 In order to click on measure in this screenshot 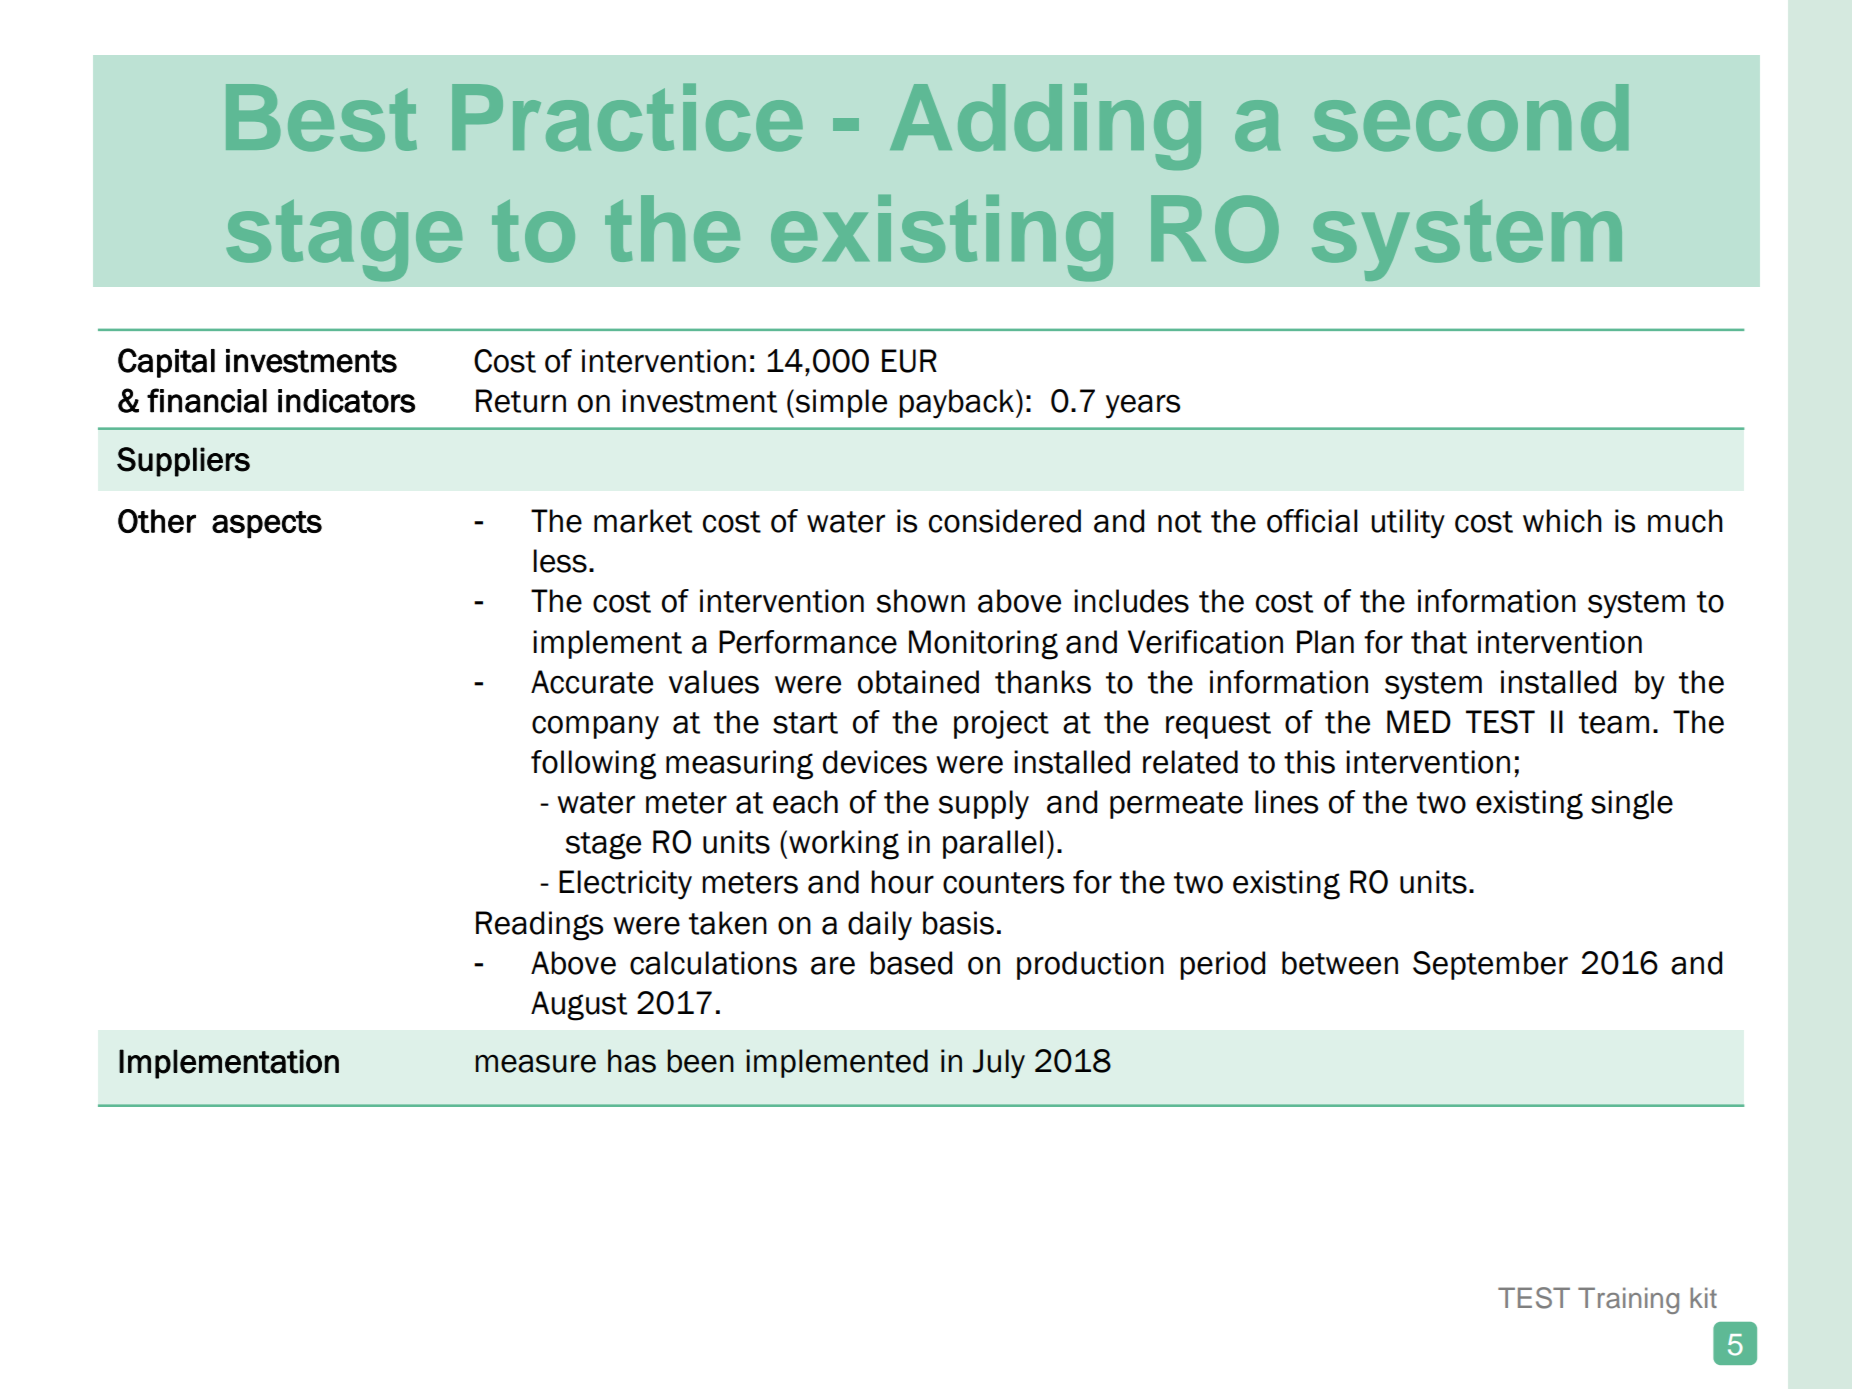, I will do `click(535, 1064)`.
